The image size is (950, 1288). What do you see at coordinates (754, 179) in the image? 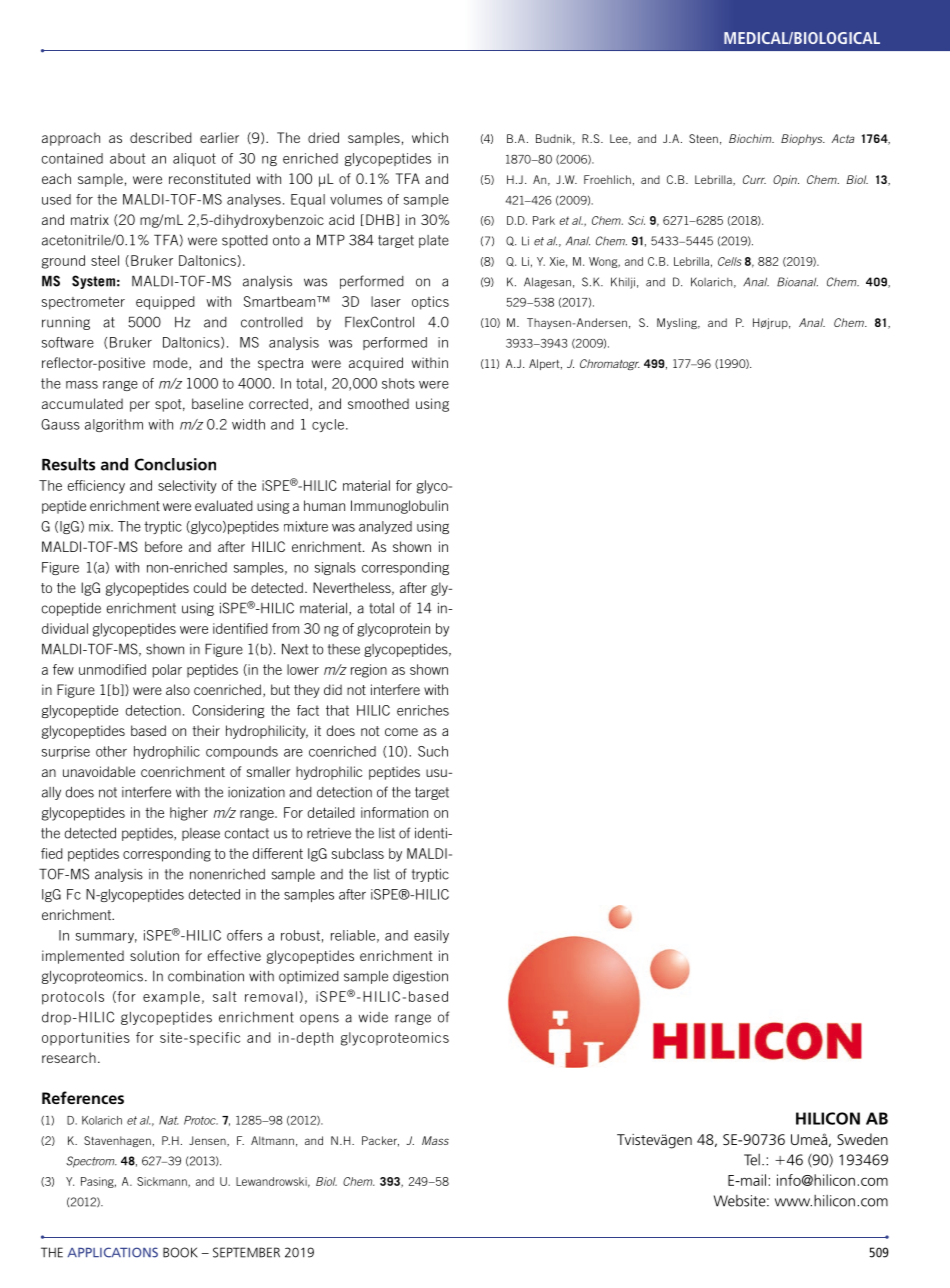
I see `Curr` at bounding box center [754, 179].
